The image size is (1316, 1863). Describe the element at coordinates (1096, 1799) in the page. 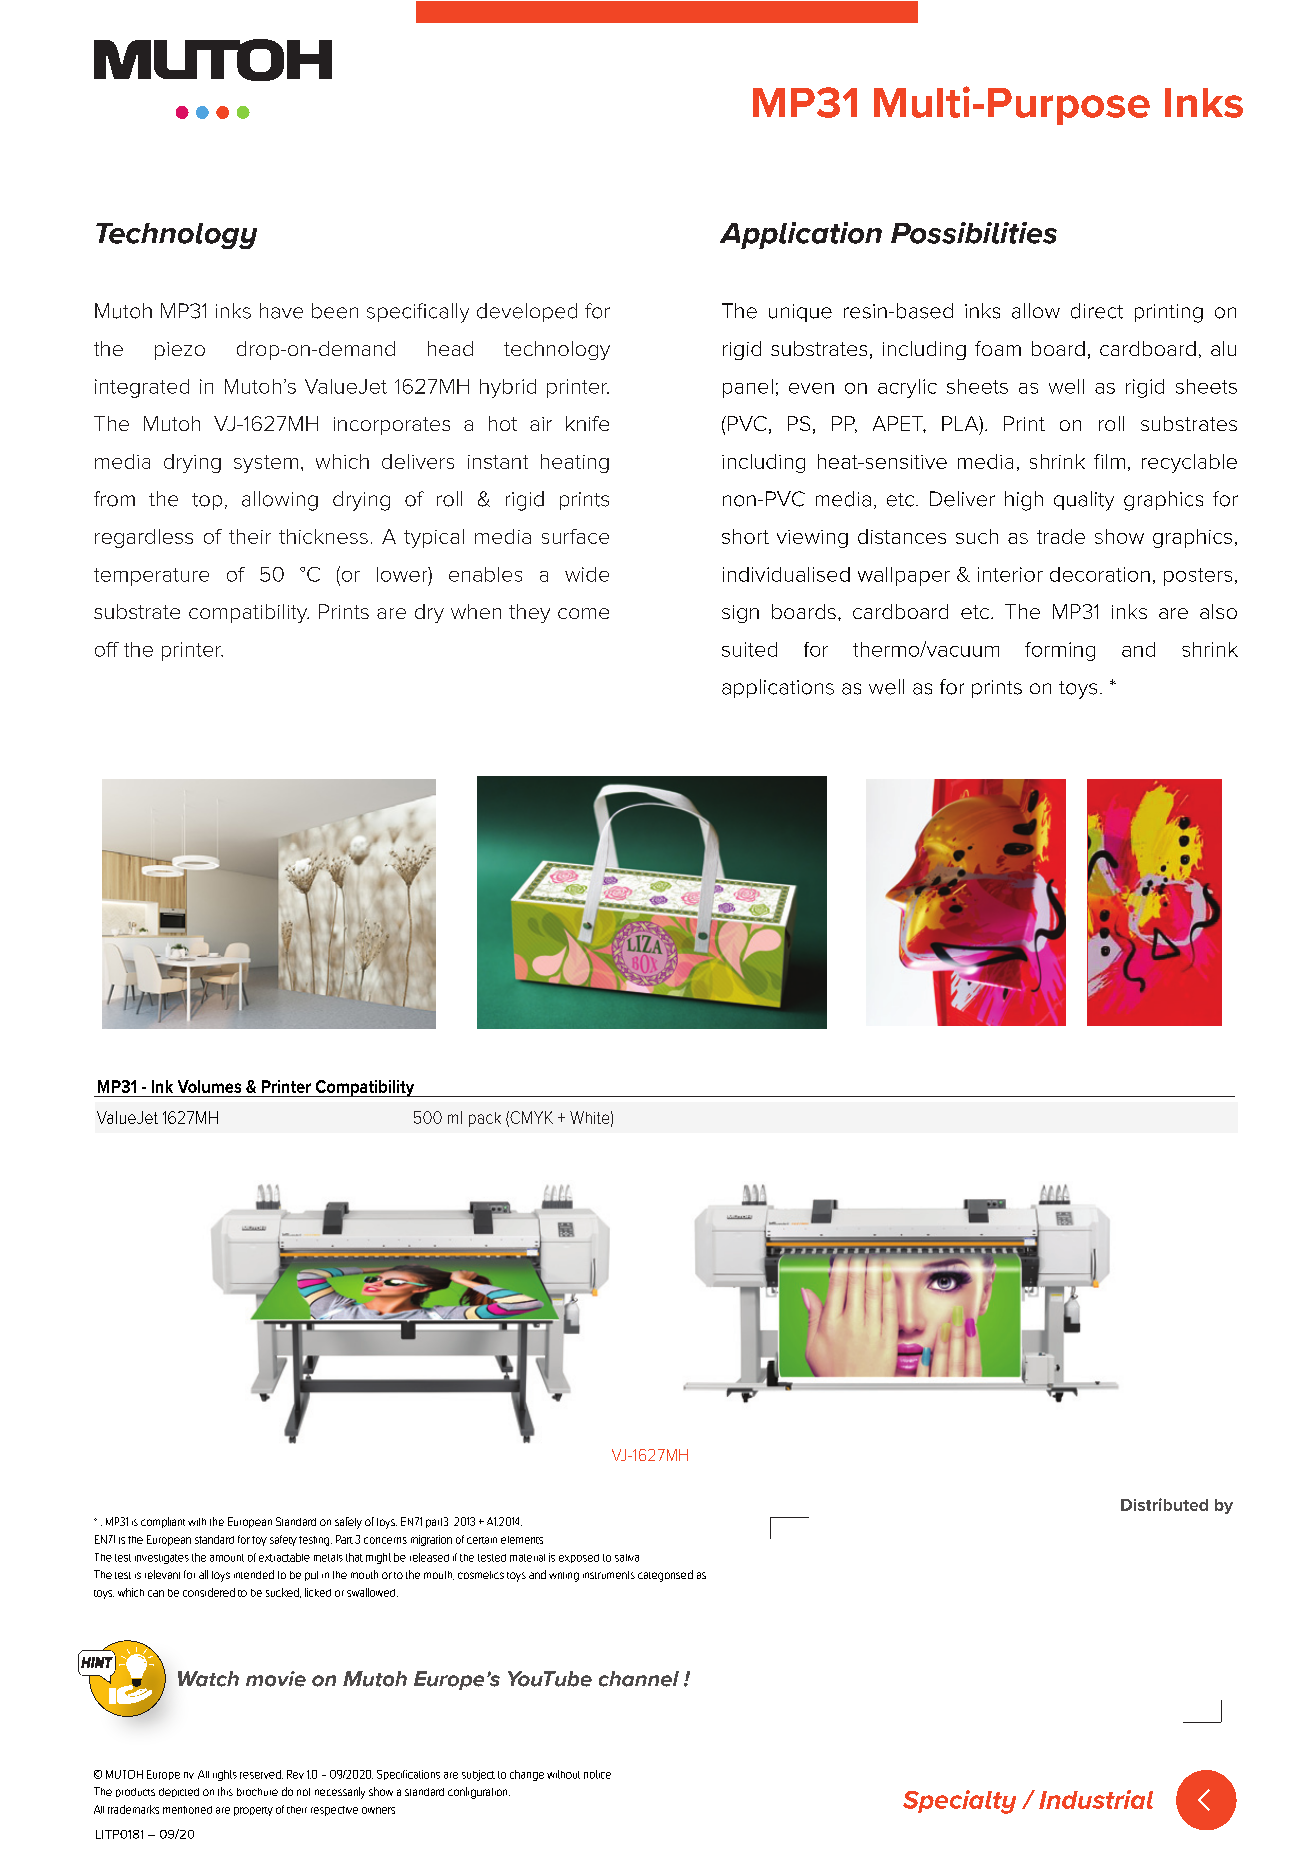

I see `Industrial` at that location.
